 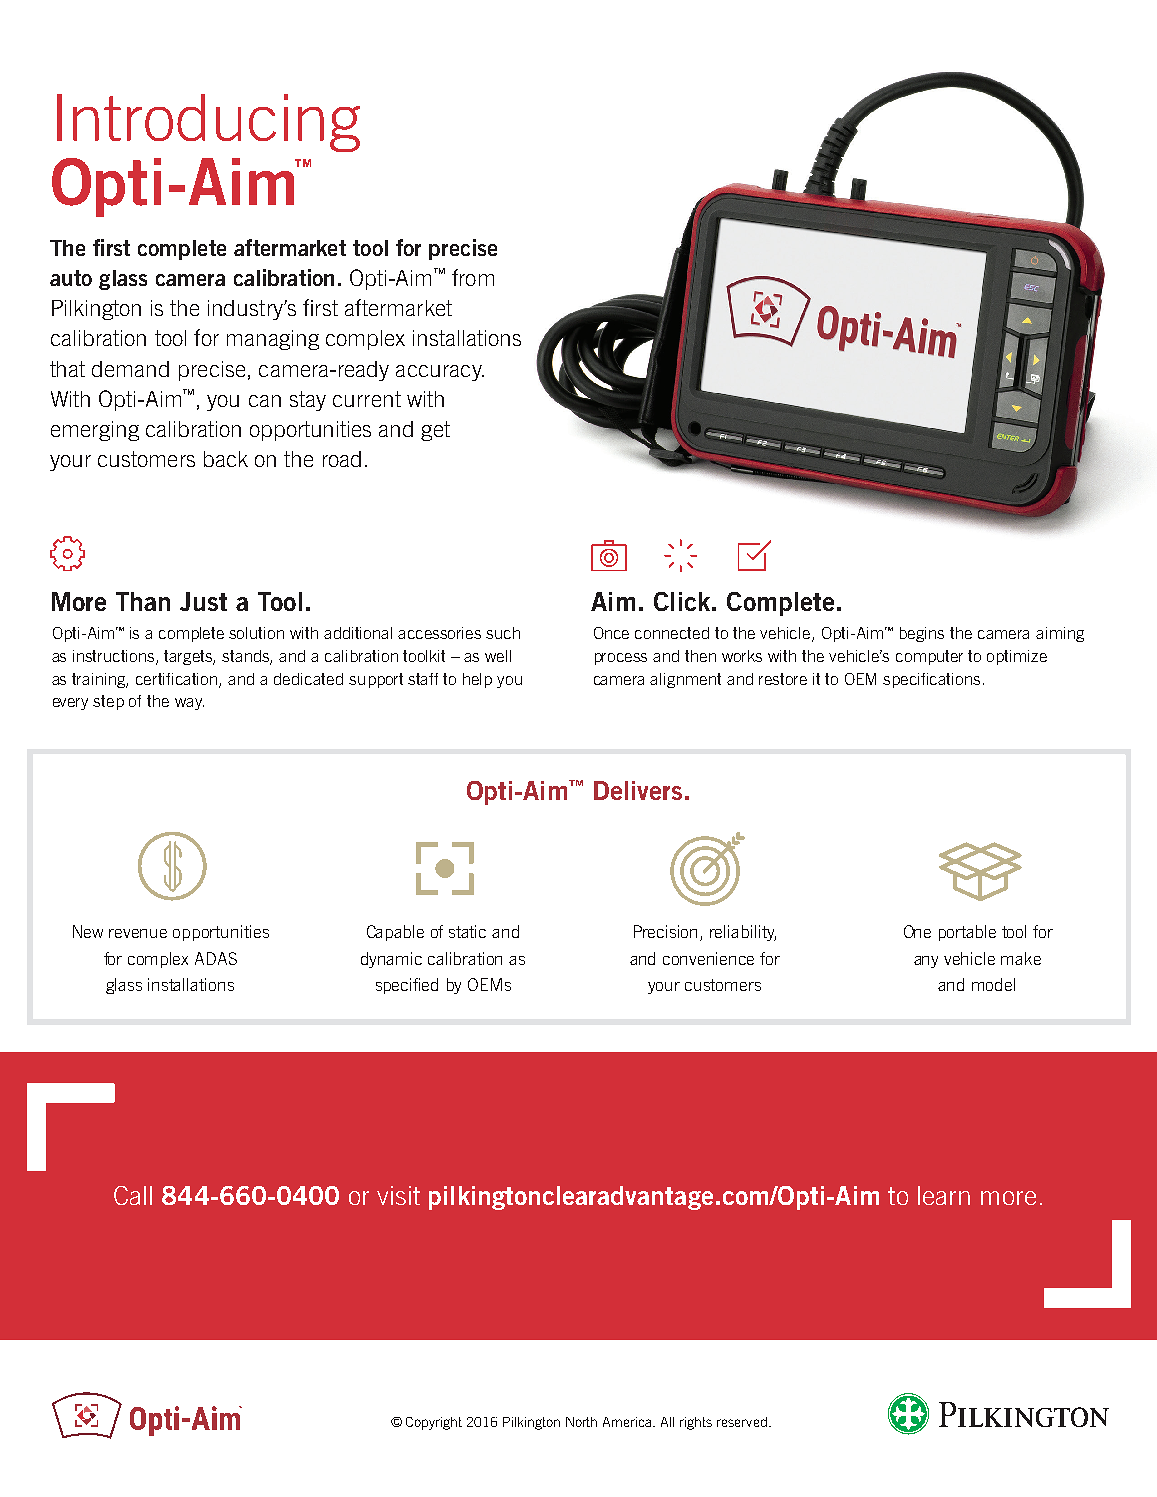 I want to click on Copyright, so click(x=434, y=1423).
